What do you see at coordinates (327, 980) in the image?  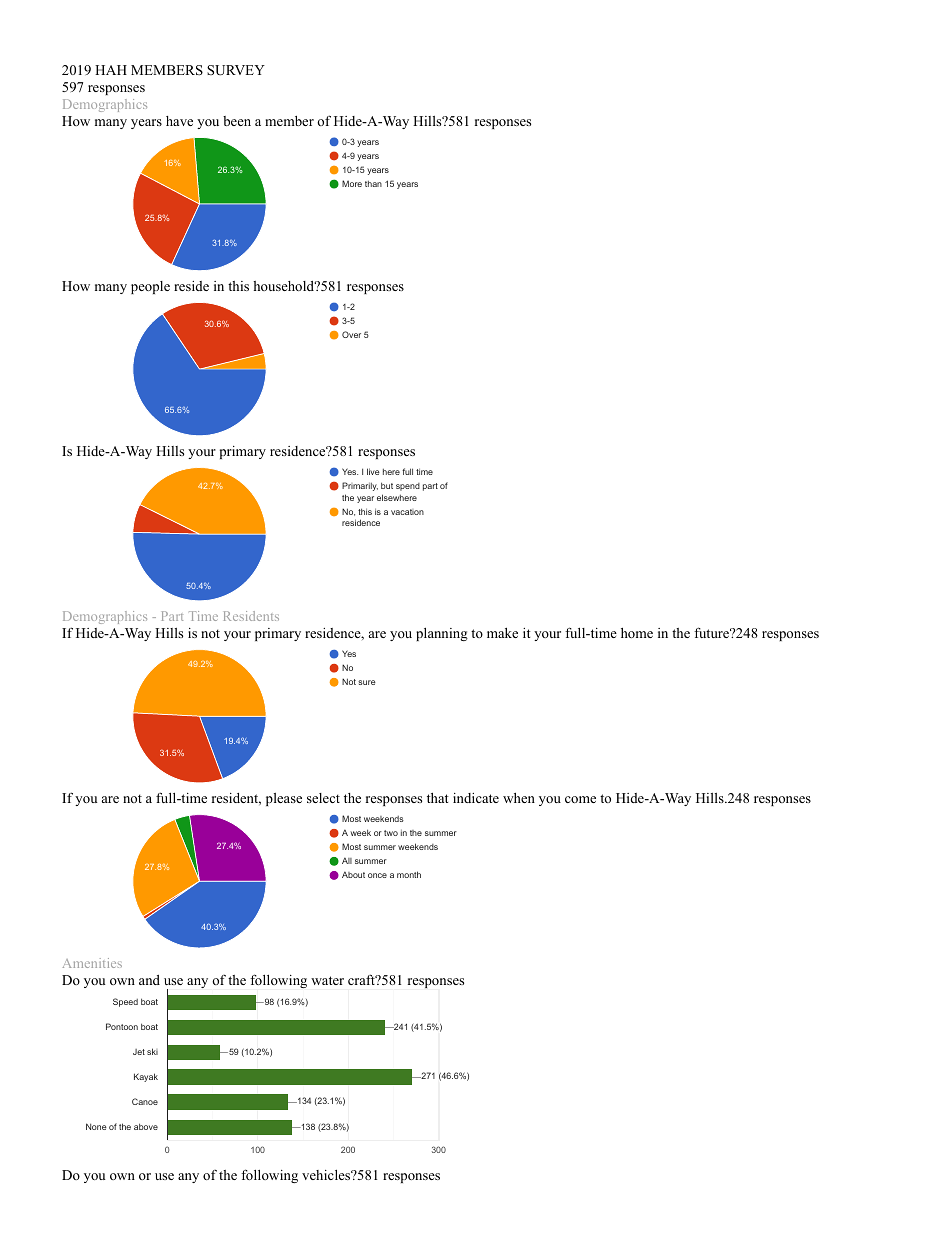 I see `water` at bounding box center [327, 980].
